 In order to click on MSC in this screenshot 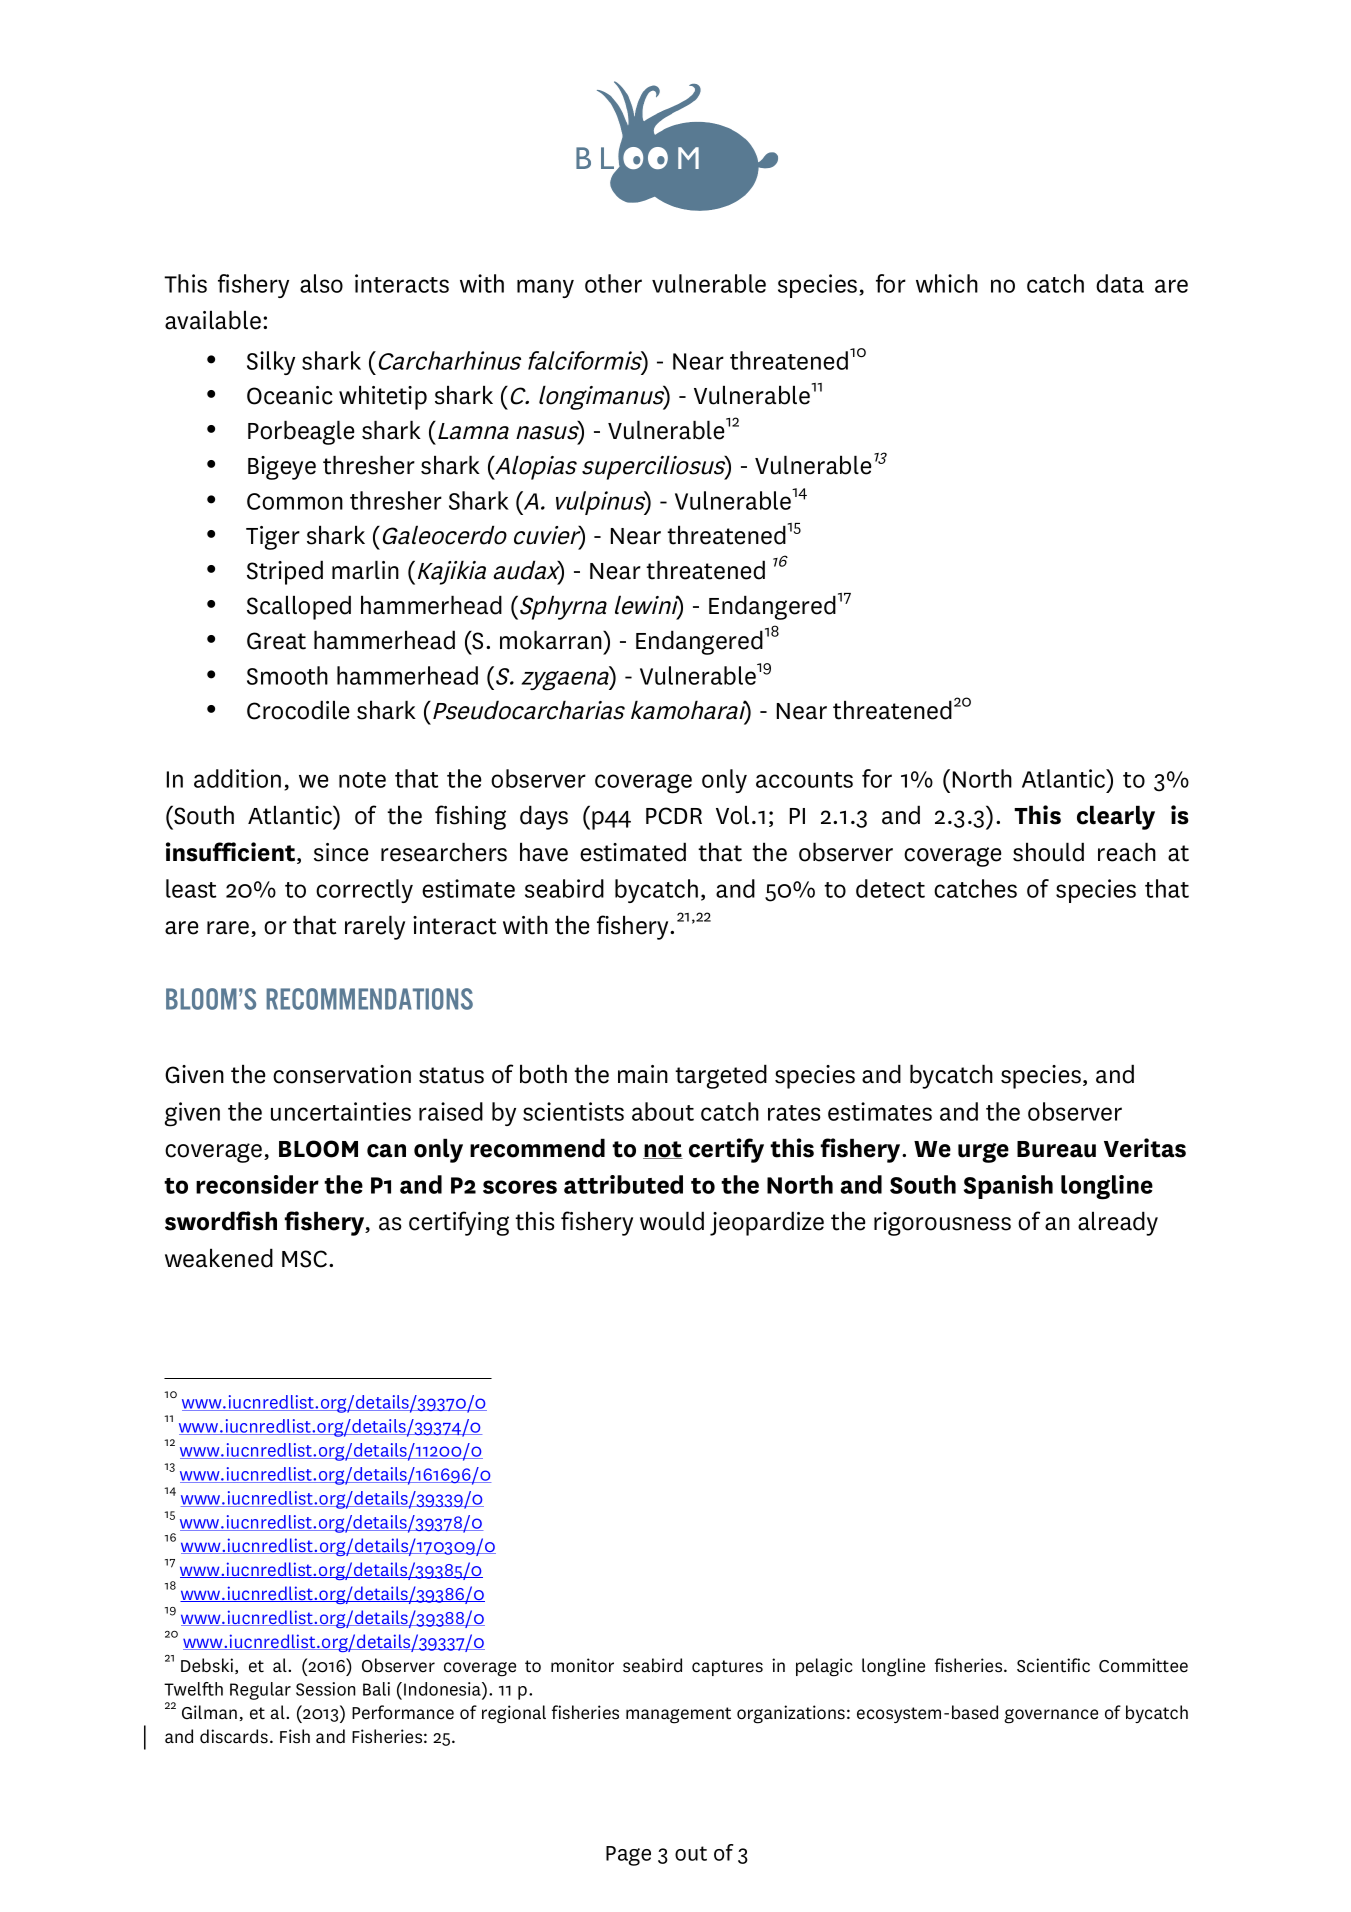, I will do `click(304, 1259)`.
